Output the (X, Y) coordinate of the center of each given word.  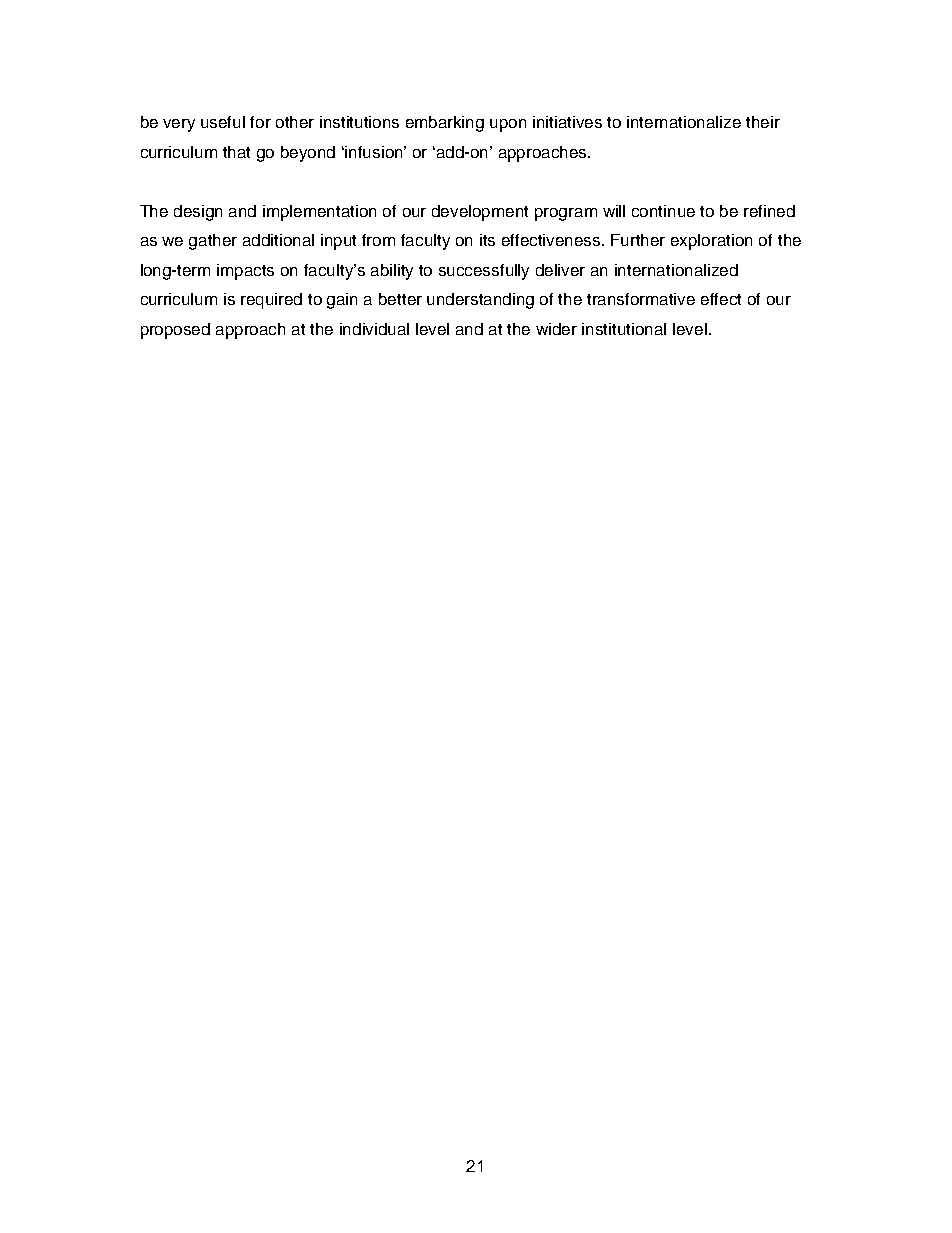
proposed (175, 331)
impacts (245, 272)
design (198, 213)
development (480, 213)
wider (556, 329)
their (763, 122)
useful (223, 122)
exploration (711, 242)
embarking (445, 124)
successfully (484, 272)
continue (663, 211)
